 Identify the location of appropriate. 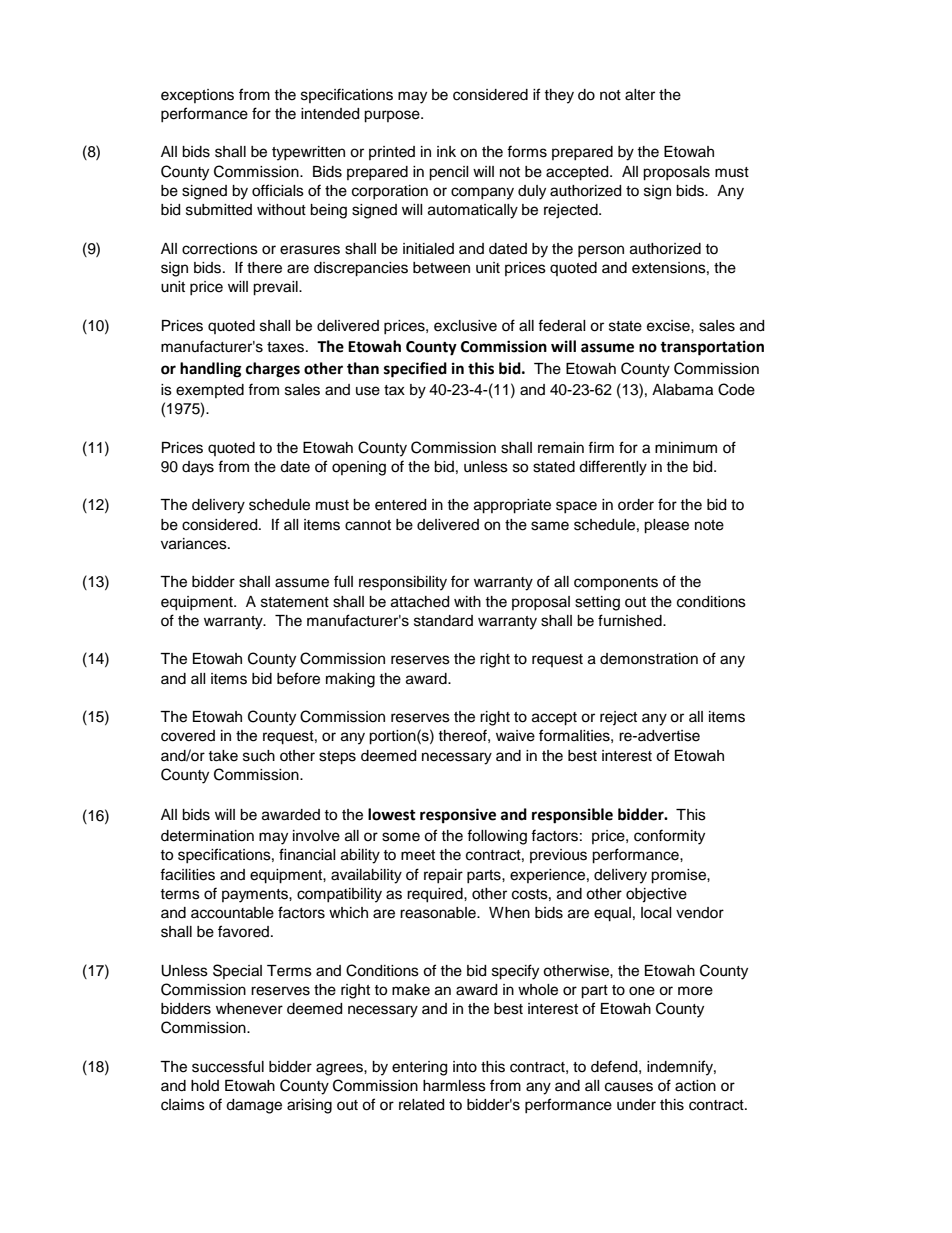
(512, 506).
